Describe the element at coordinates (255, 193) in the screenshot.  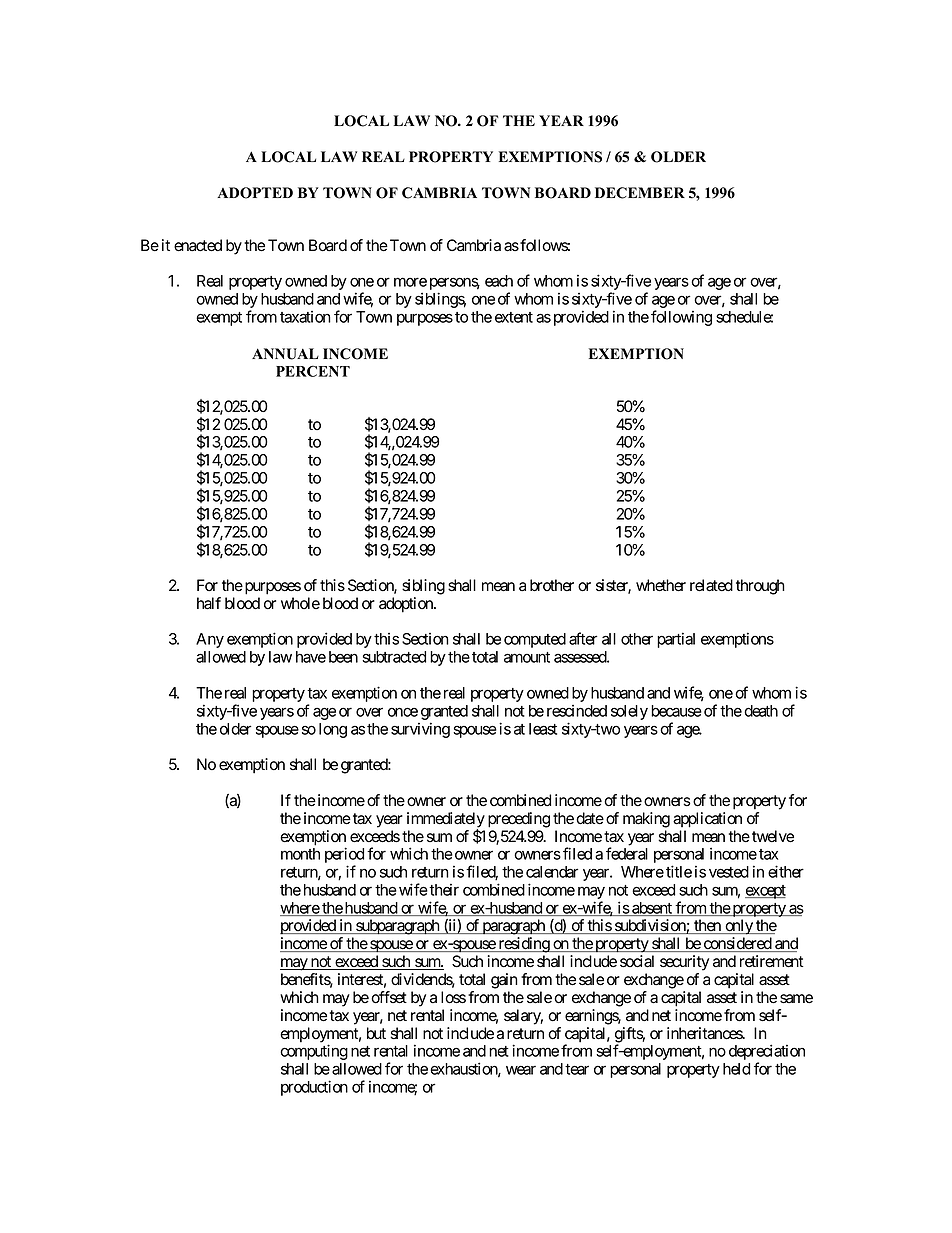
I see `ADOPTED` at that location.
